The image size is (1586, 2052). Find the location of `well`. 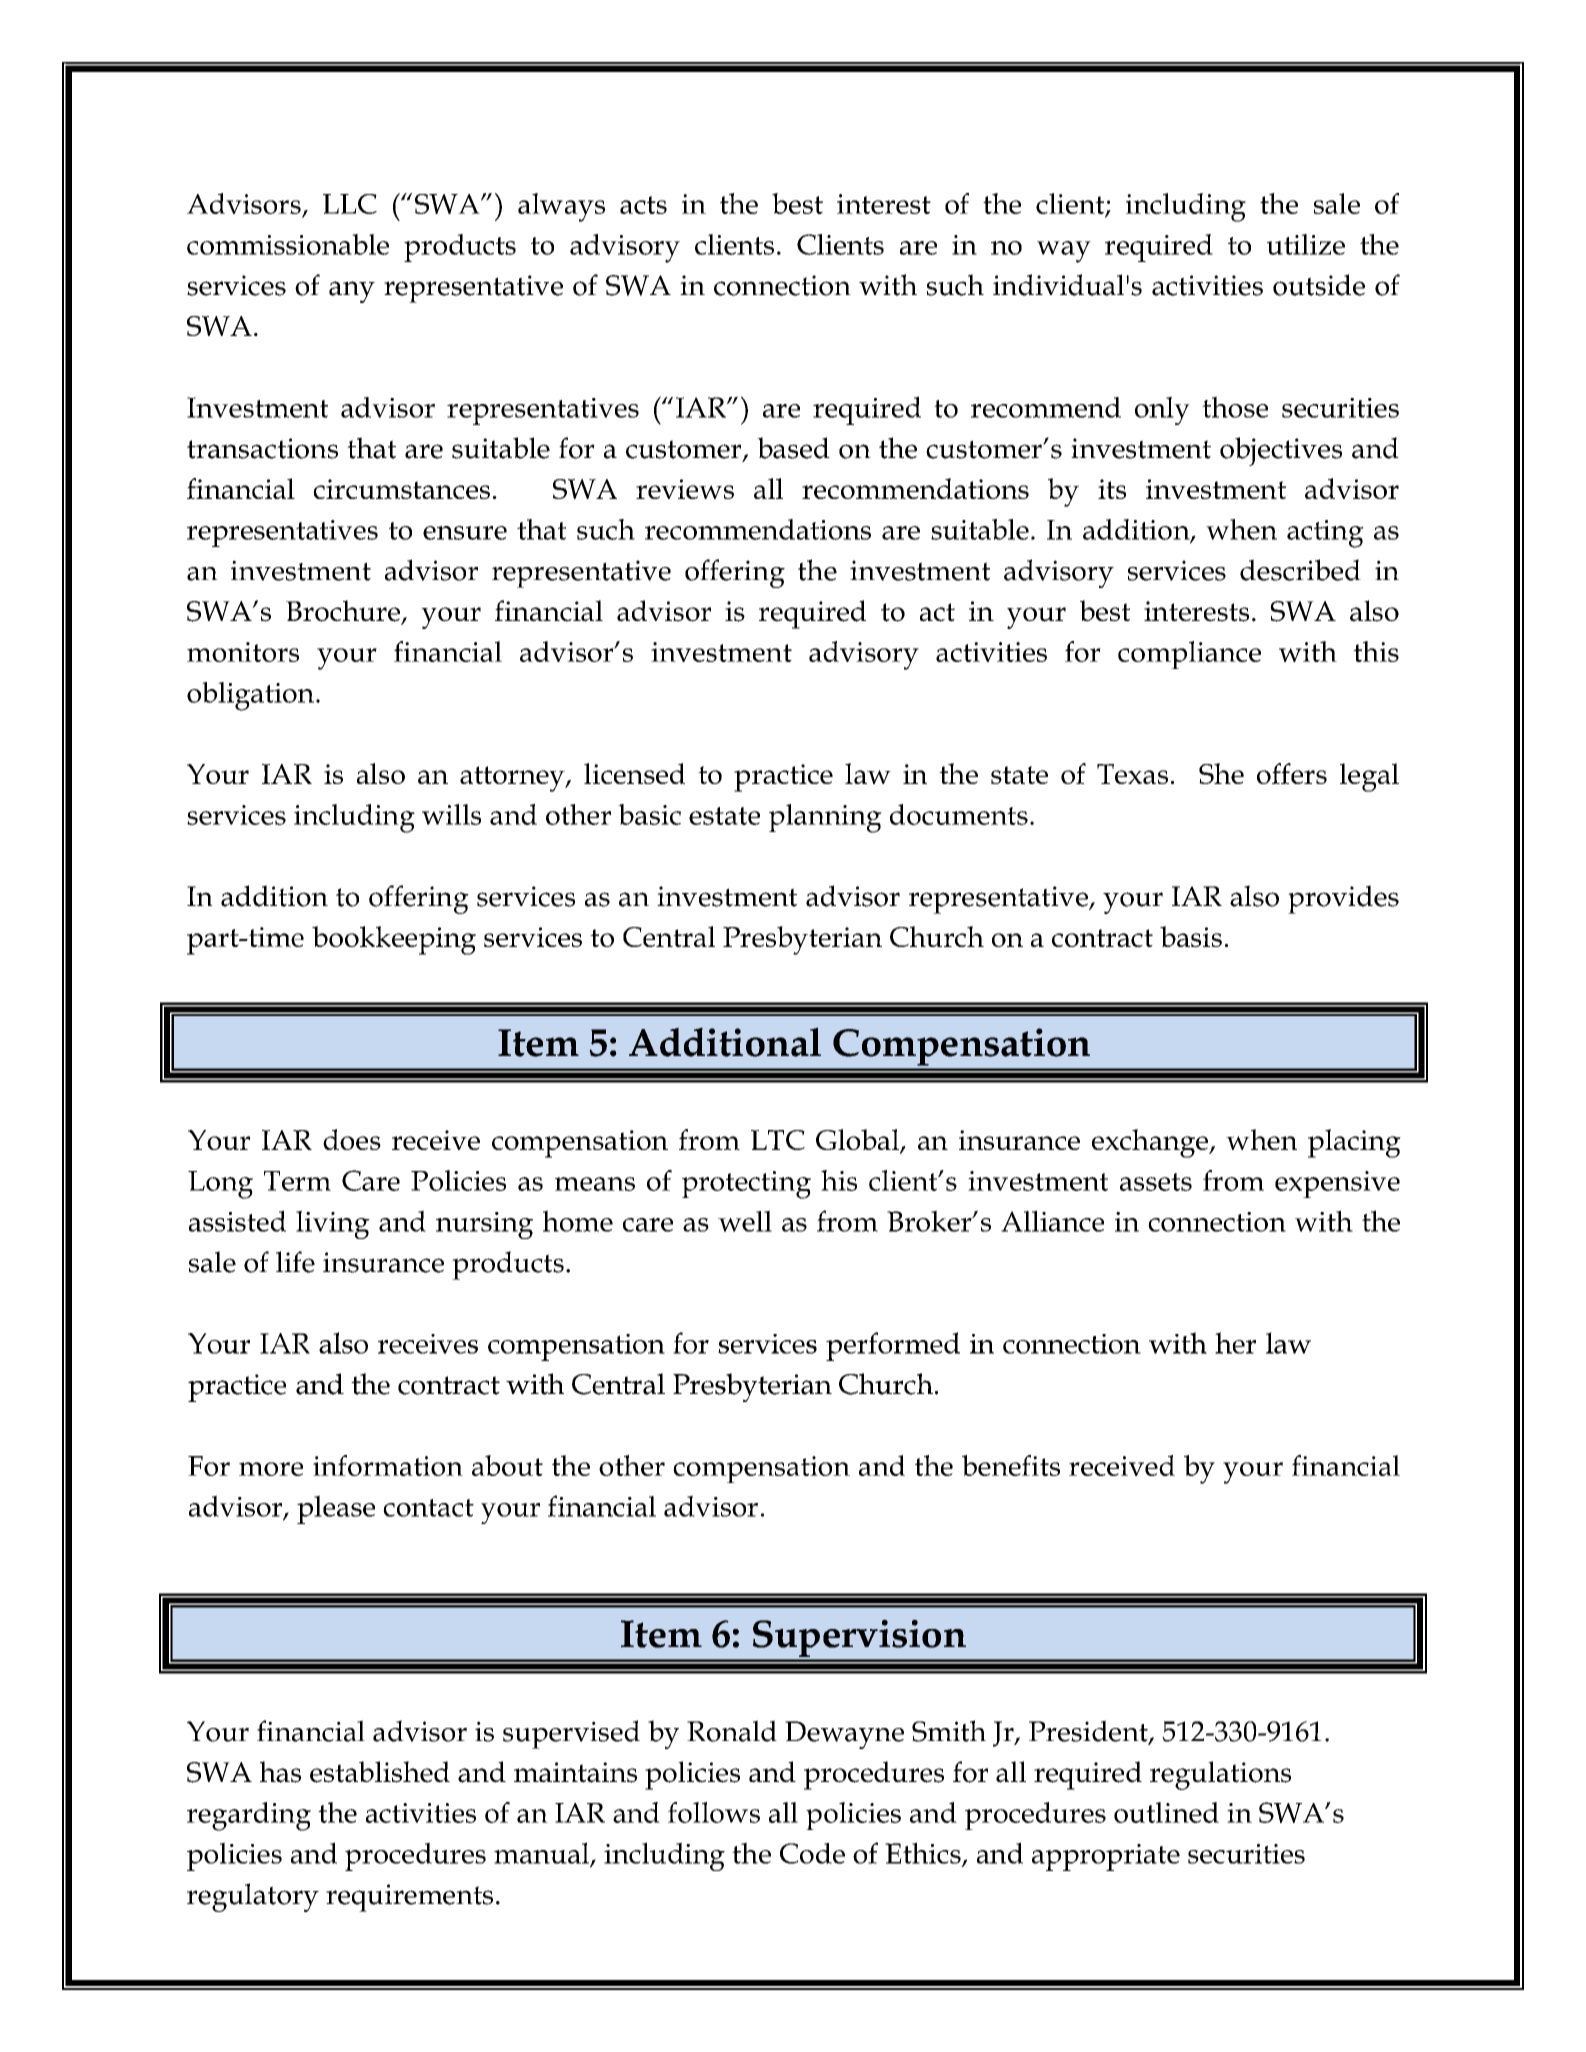

well is located at coordinates (745, 1221).
